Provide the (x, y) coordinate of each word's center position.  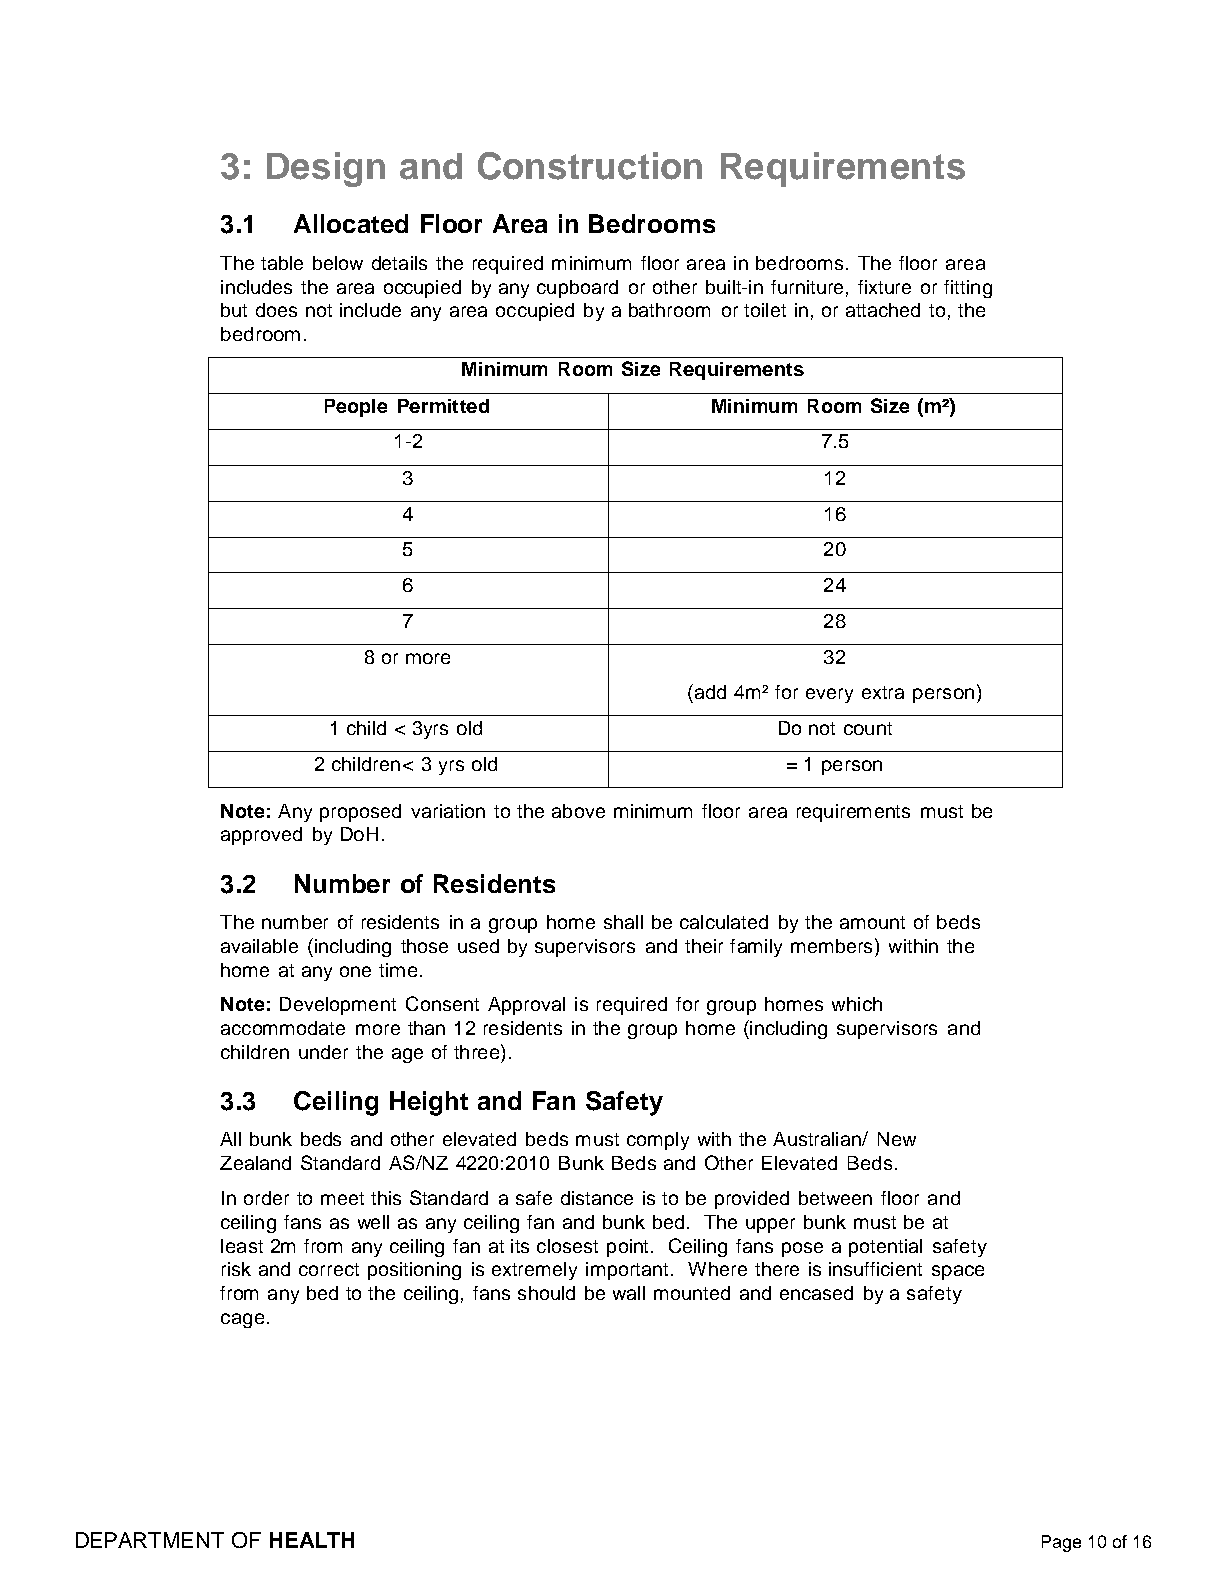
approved (261, 836)
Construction (590, 166)
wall (629, 1293)
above (578, 811)
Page (1061, 1543)
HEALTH (312, 1540)
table (282, 263)
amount (872, 922)
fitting (968, 289)
